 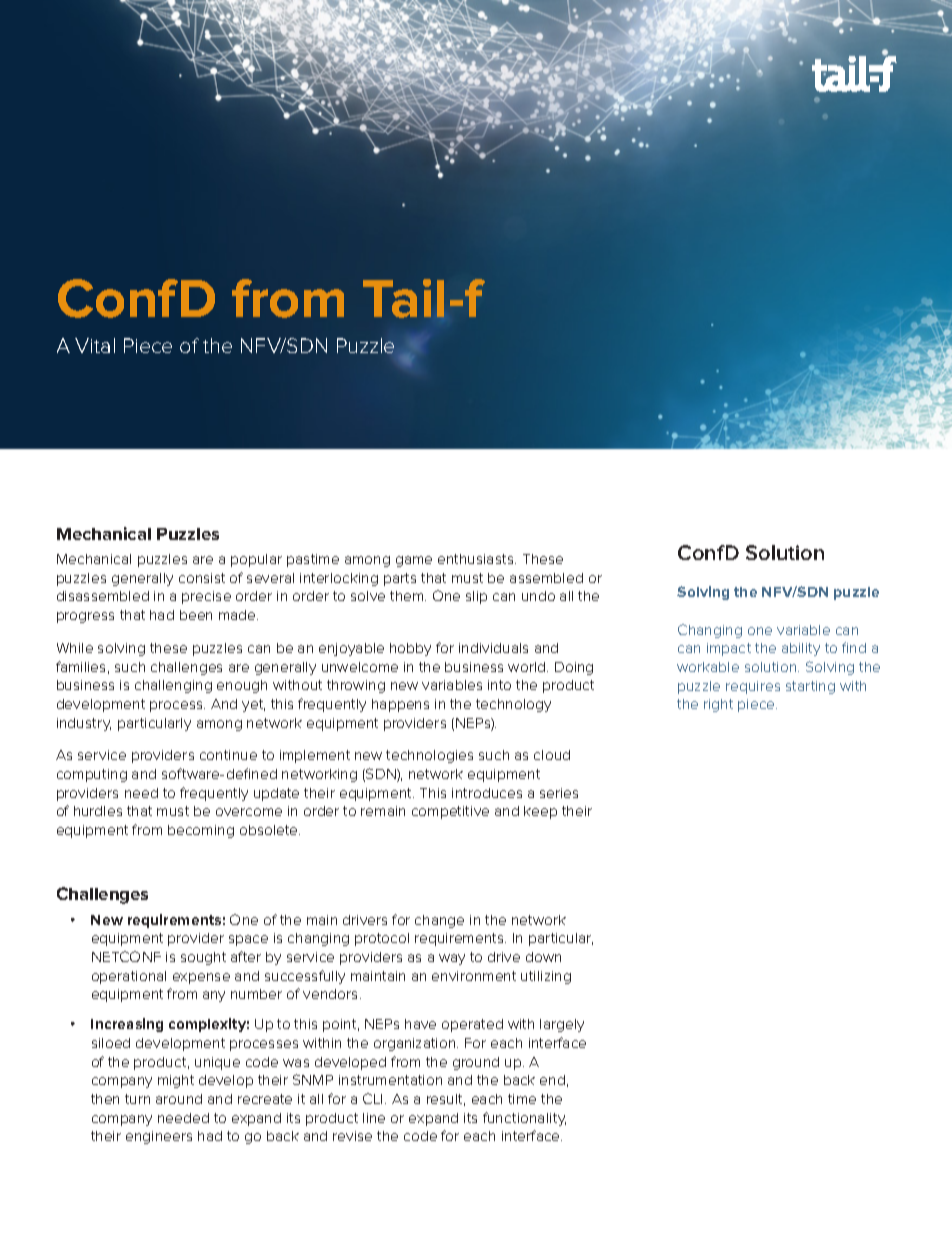 I want to click on slip, so click(x=476, y=597).
